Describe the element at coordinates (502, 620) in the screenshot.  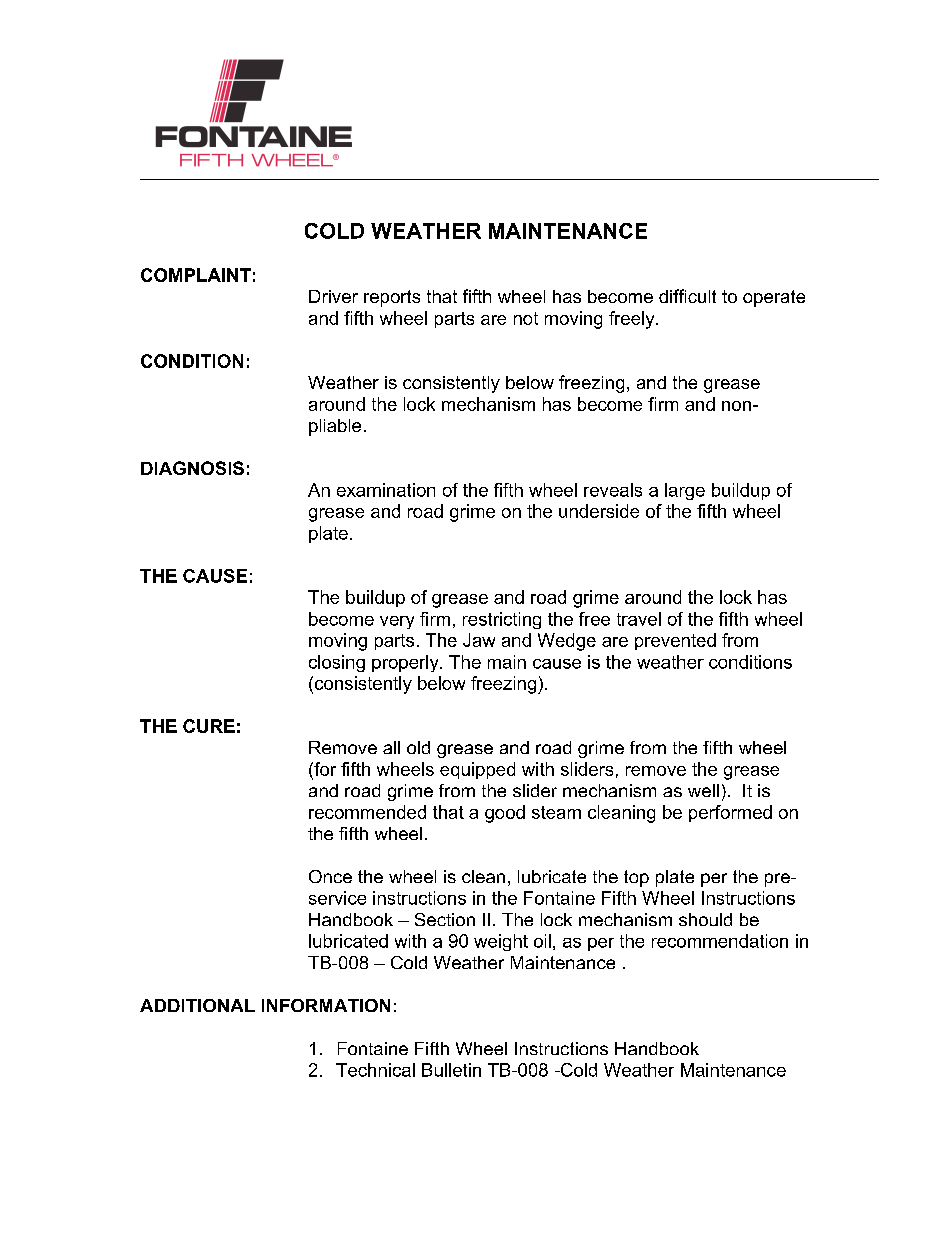
I see `restricting` at that location.
